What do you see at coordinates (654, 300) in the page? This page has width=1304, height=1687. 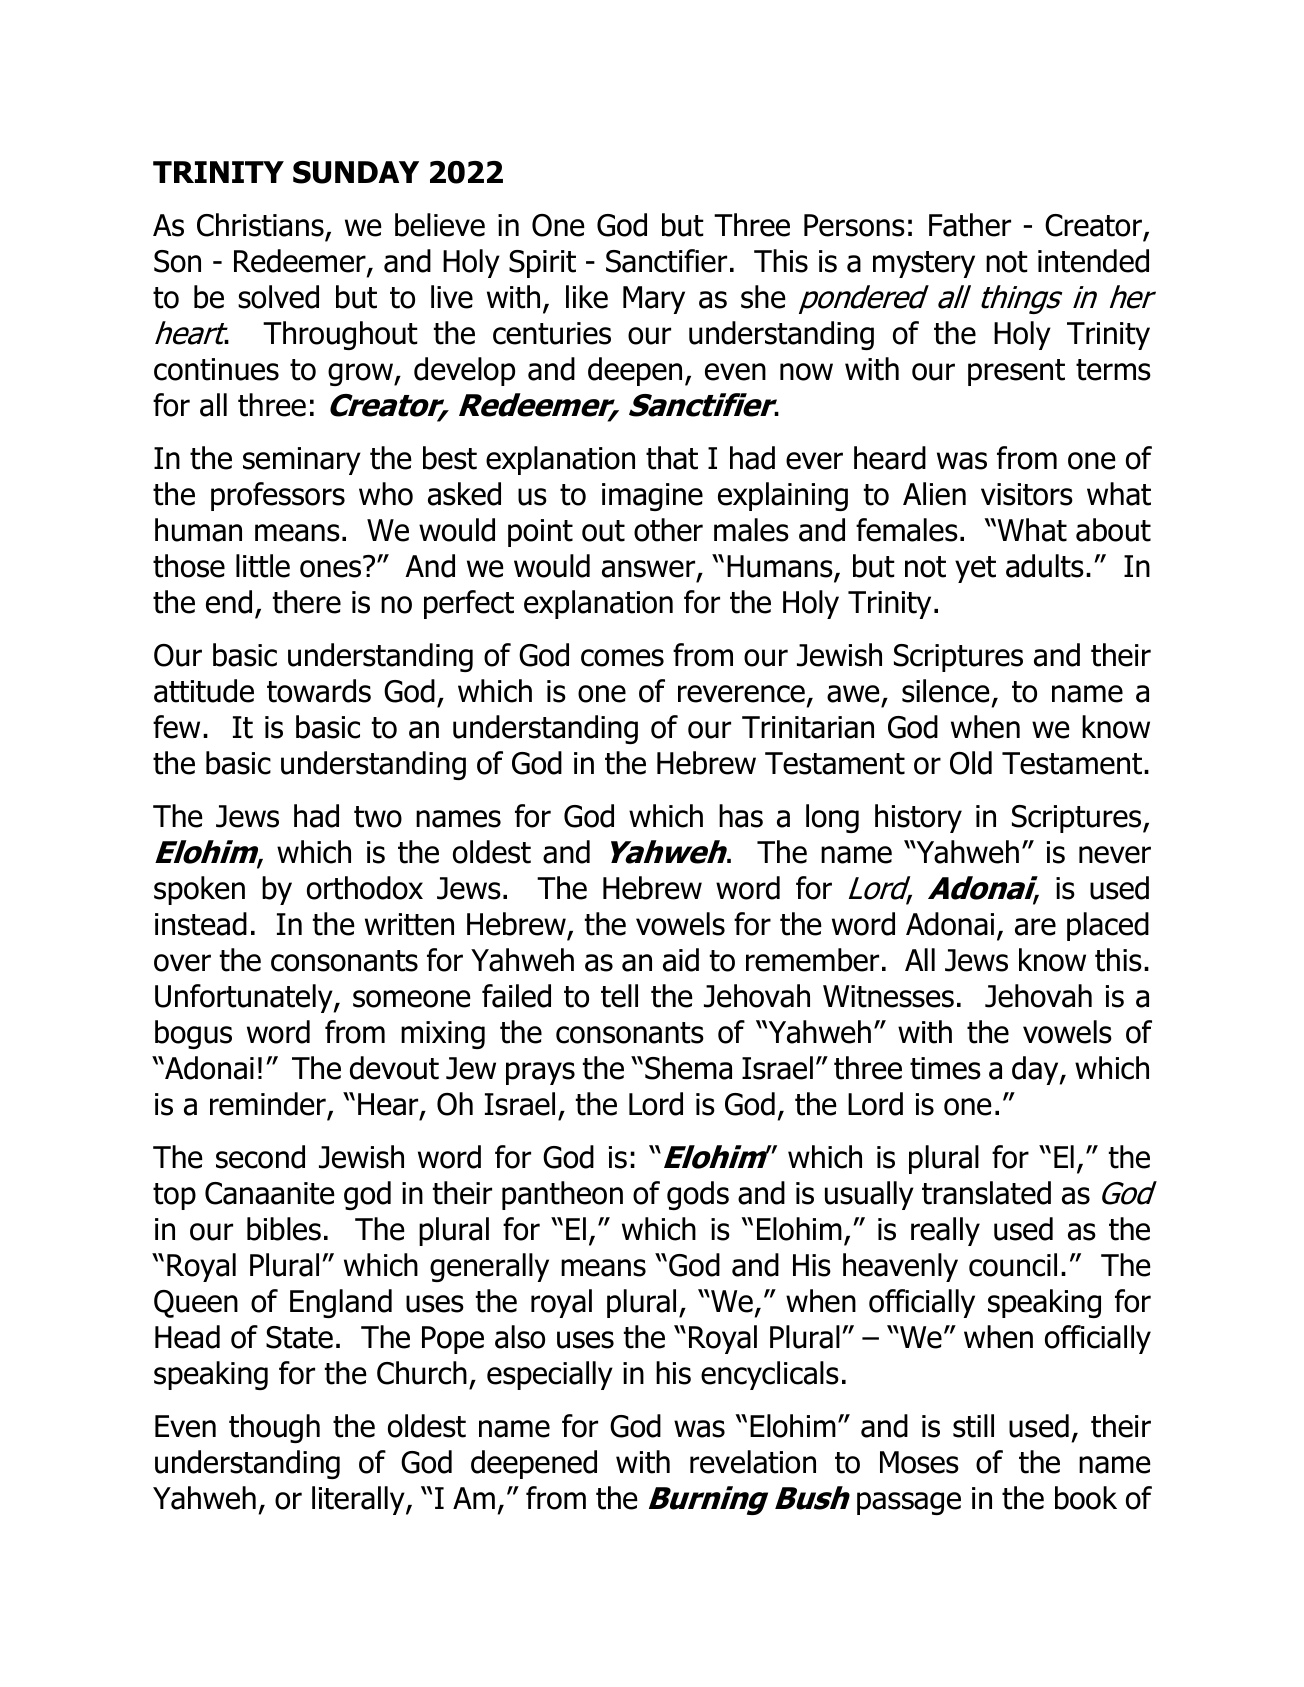 I see `Mary` at bounding box center [654, 300].
